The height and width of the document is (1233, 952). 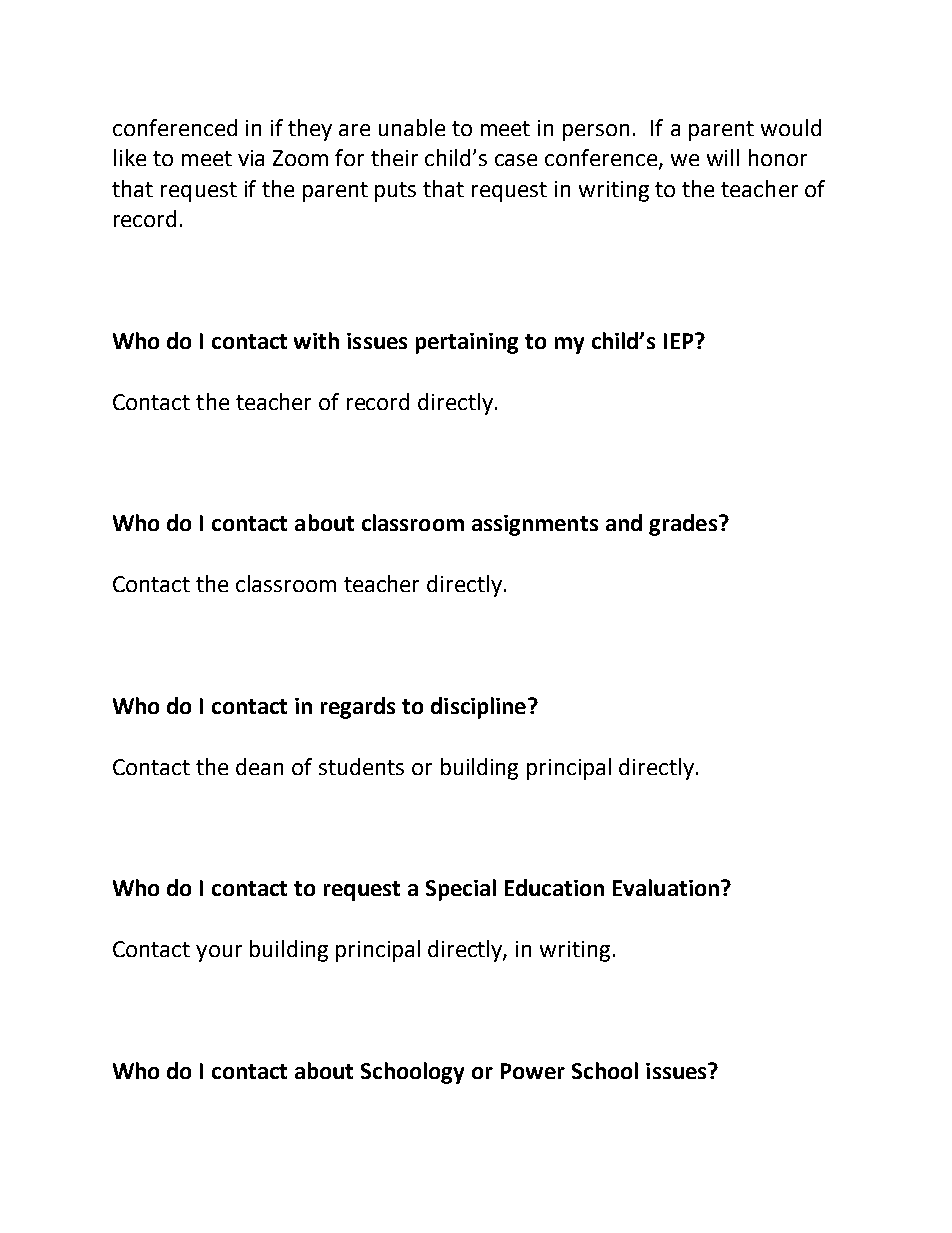 What do you see at coordinates (516, 160) in the document?
I see `case` at bounding box center [516, 160].
